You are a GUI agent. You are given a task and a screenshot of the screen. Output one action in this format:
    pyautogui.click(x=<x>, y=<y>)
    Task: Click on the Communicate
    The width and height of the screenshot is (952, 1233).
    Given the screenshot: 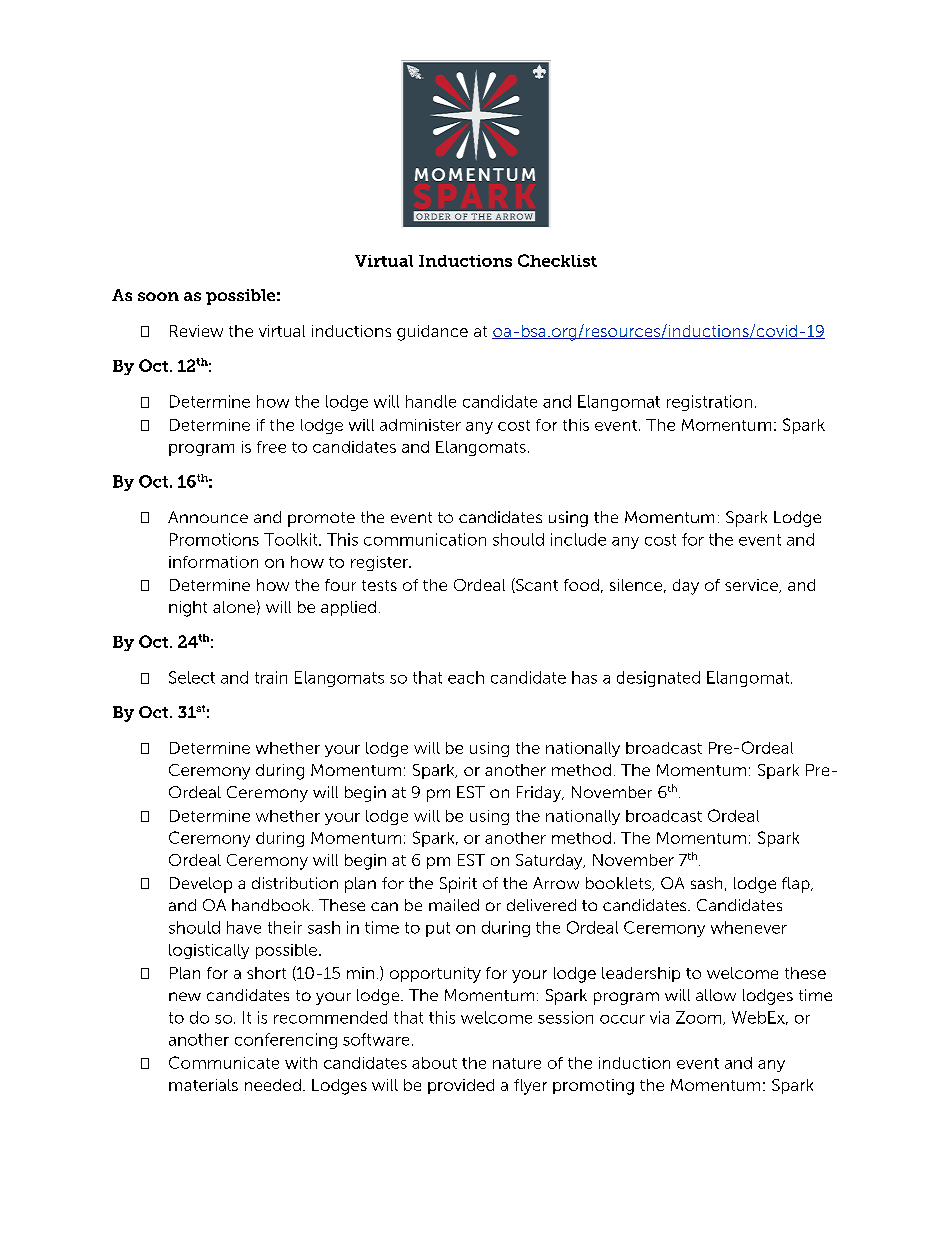 What is the action you would take?
    pyautogui.click(x=224, y=1062)
